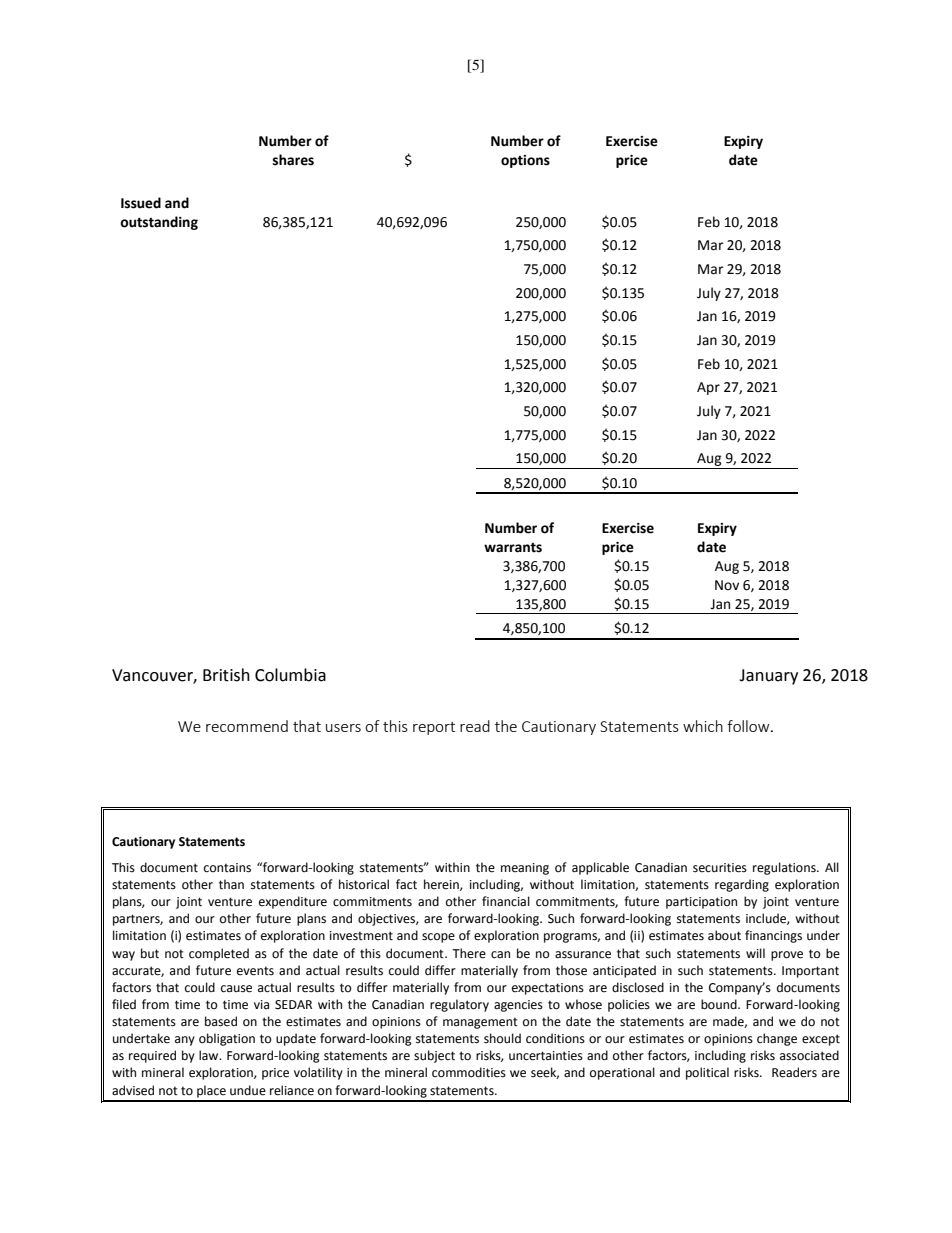 This screenshot has height=1233, width=952. I want to click on Nov, so click(727, 585).
